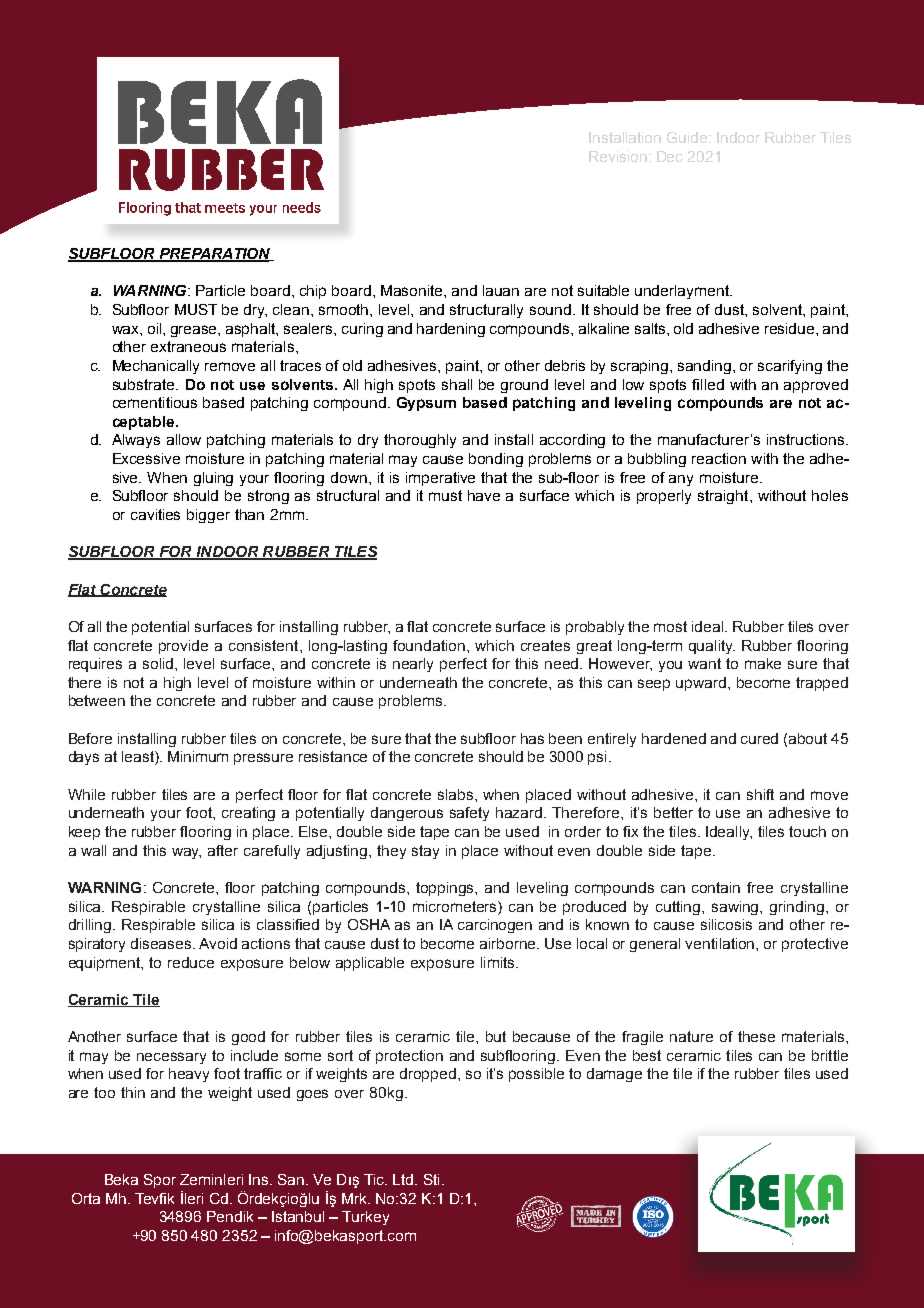 This screenshot has height=1308, width=924. I want to click on cured, so click(759, 738).
